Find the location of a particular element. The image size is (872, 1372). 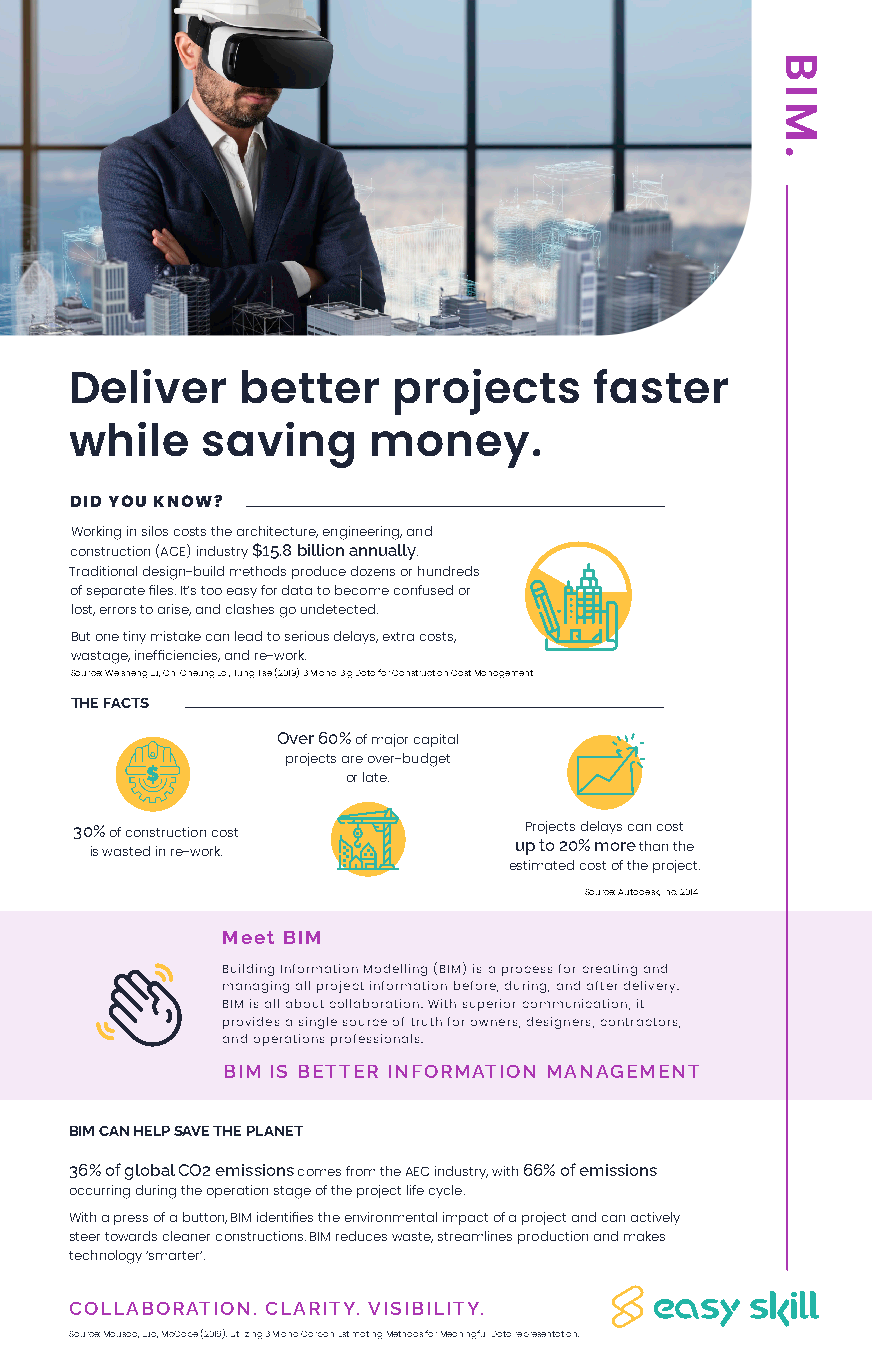

hundreds is located at coordinates (448, 571).
